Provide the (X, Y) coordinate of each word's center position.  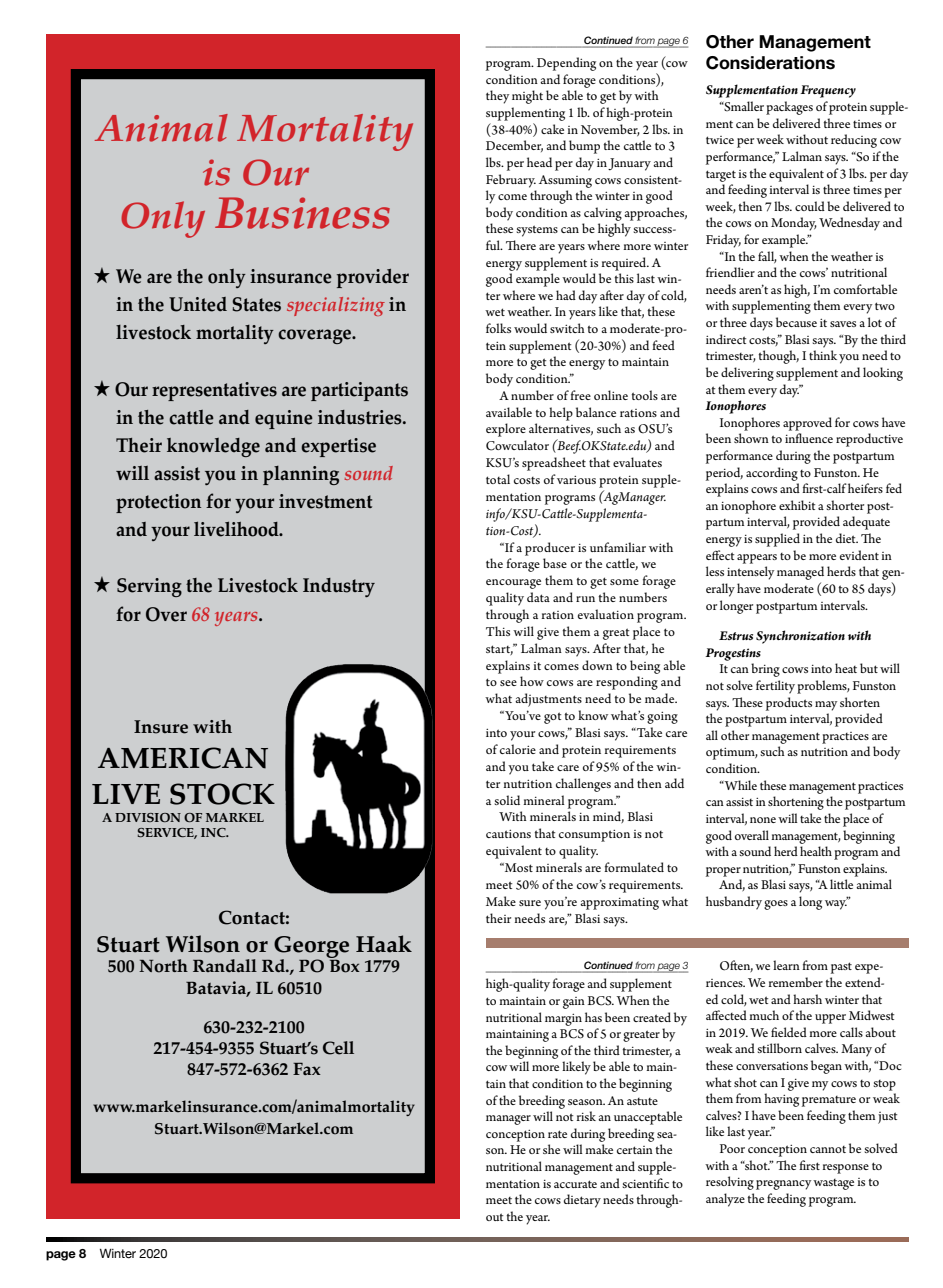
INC (214, 832)
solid (507, 800)
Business (302, 213)
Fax (307, 1068)
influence (809, 438)
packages (789, 108)
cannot (828, 1149)
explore (506, 430)
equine (284, 419)
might (527, 97)
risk (586, 1116)
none (763, 820)
